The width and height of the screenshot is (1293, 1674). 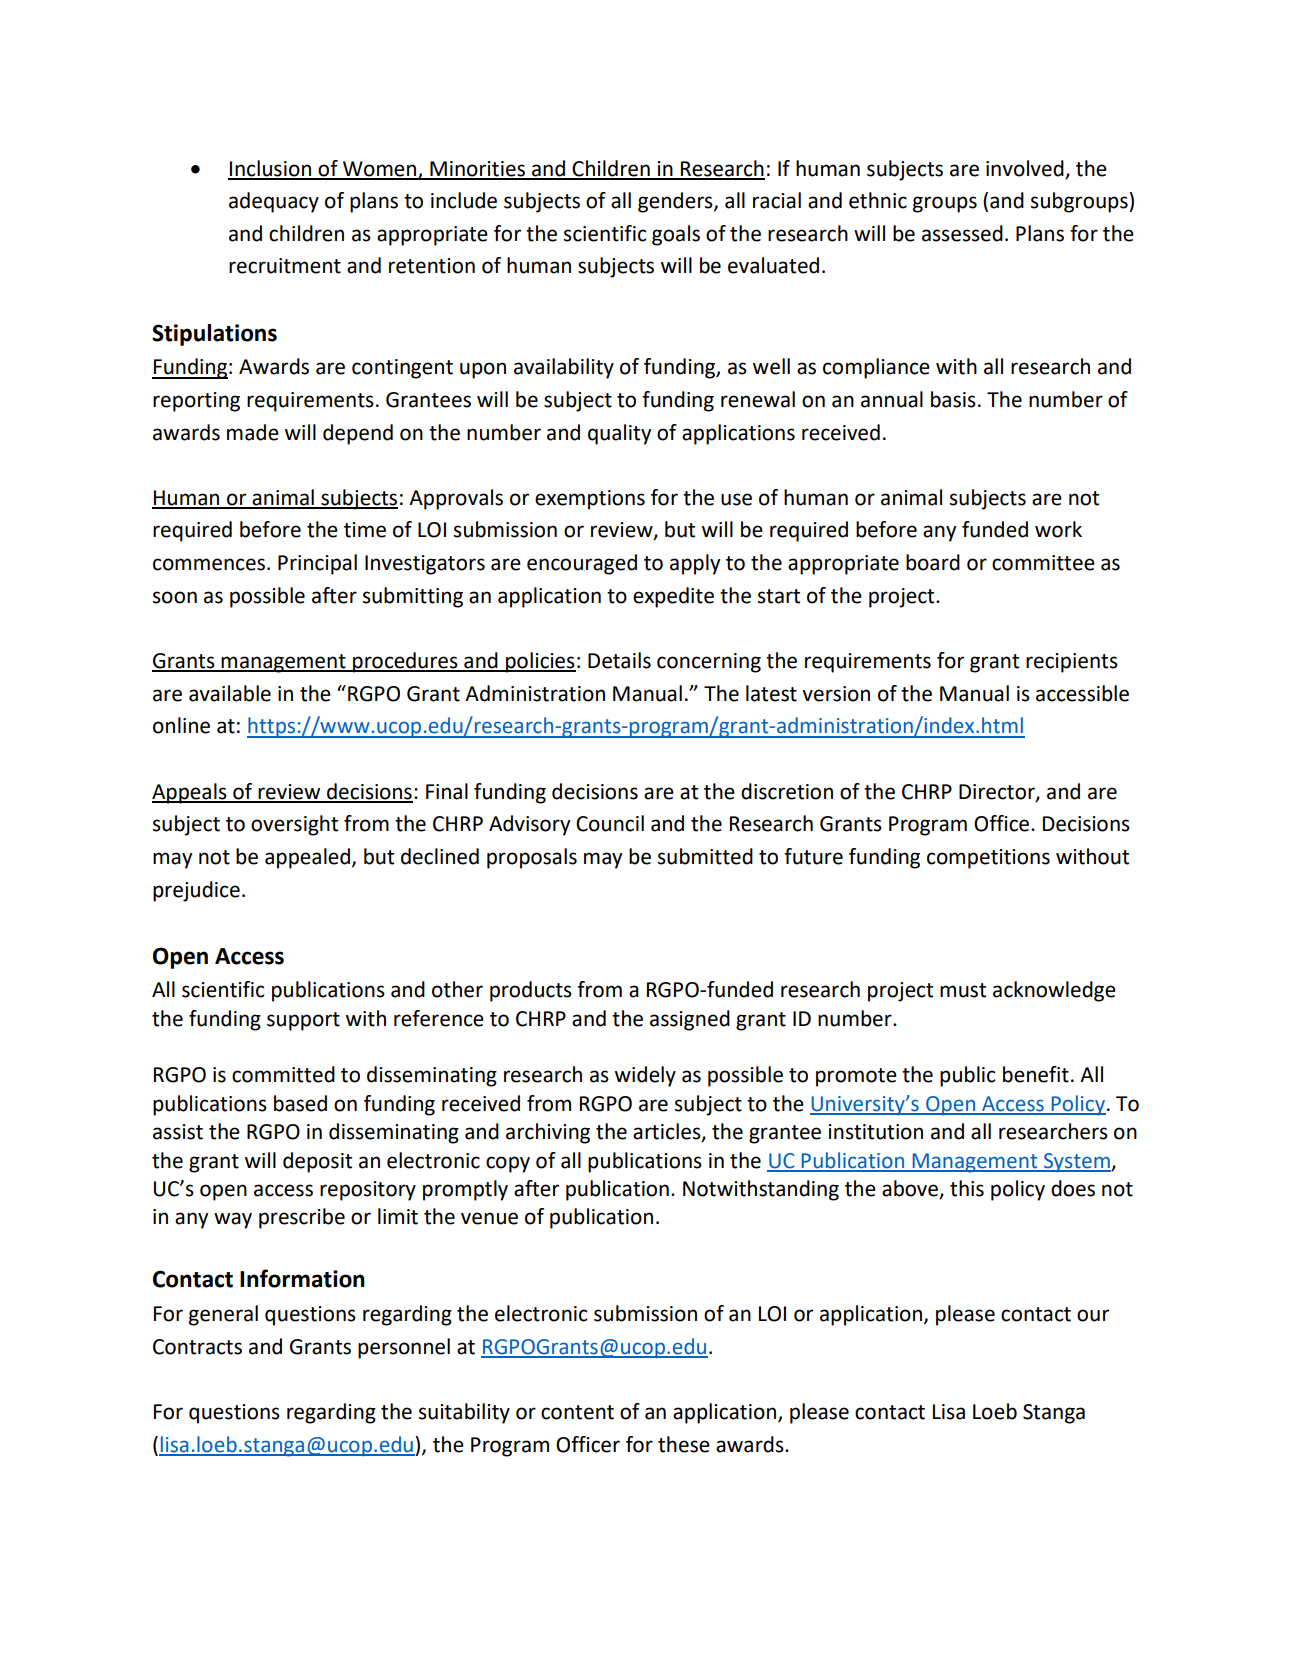 What do you see at coordinates (274, 202) in the screenshot?
I see `adequacy` at bounding box center [274, 202].
